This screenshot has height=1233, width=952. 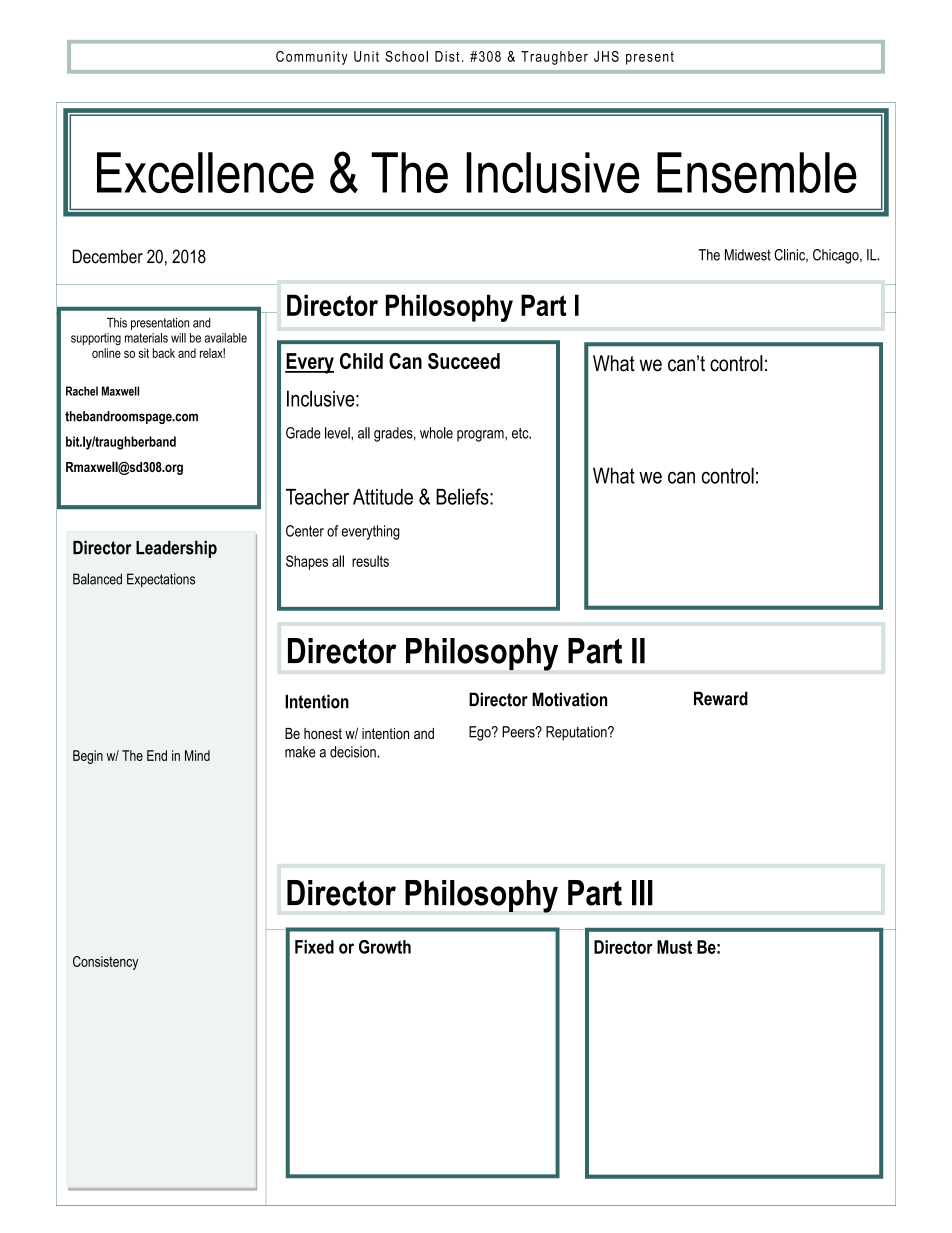 What do you see at coordinates (757, 172) in the screenshot?
I see `Ensemble` at bounding box center [757, 172].
